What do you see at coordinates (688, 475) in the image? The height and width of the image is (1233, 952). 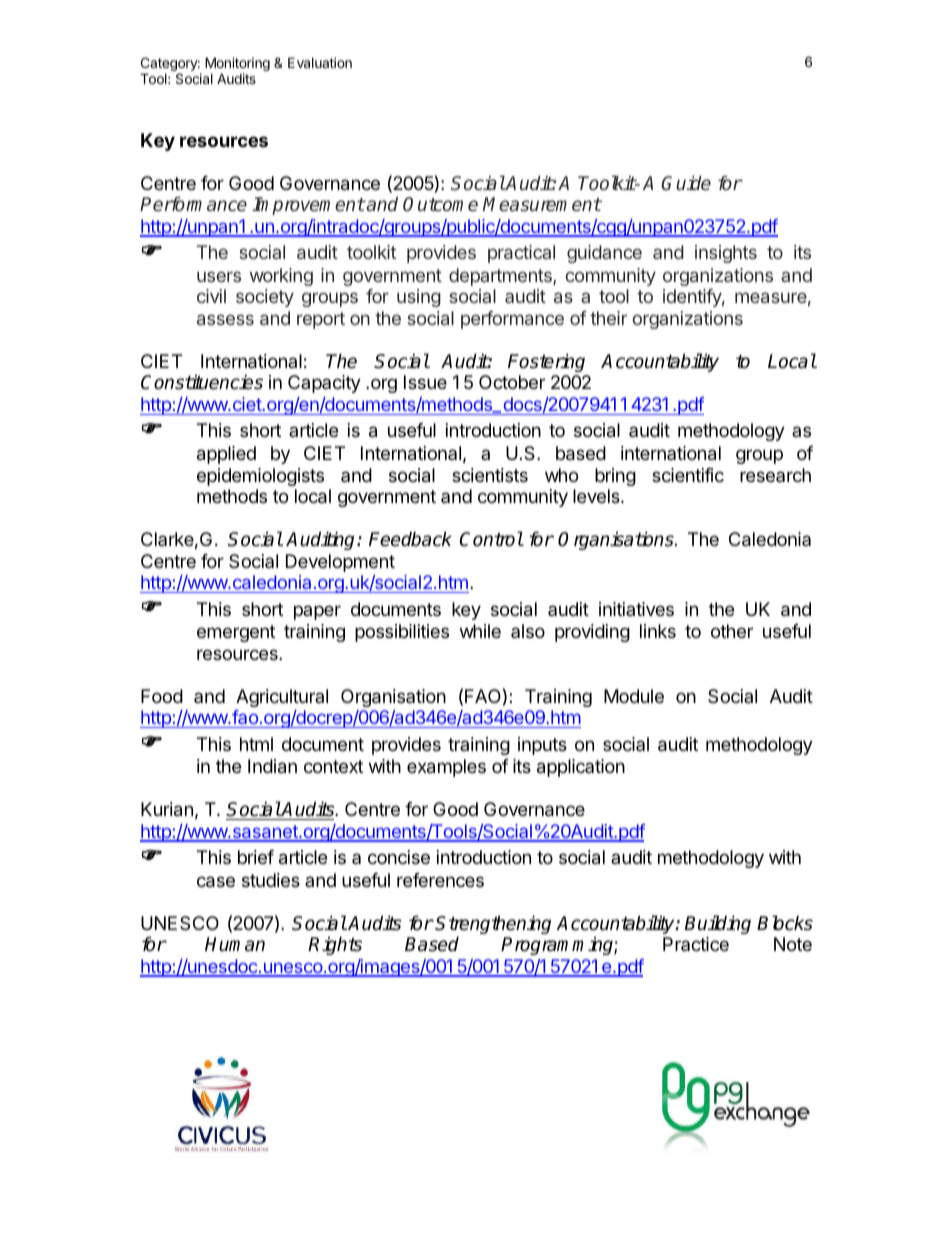 I see `scientific` at bounding box center [688, 475].
